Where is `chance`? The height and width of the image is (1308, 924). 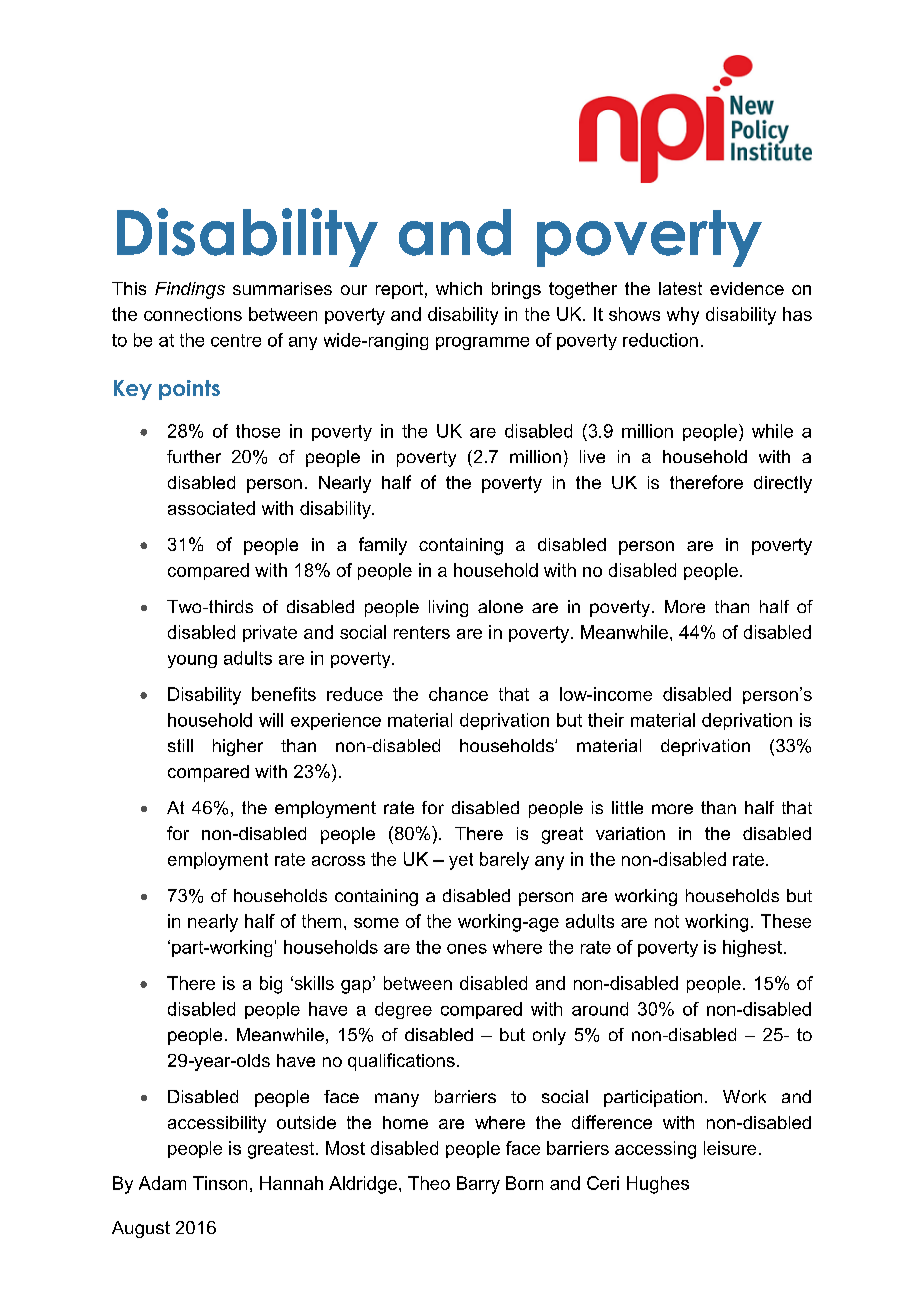 chance is located at coordinates (458, 694).
